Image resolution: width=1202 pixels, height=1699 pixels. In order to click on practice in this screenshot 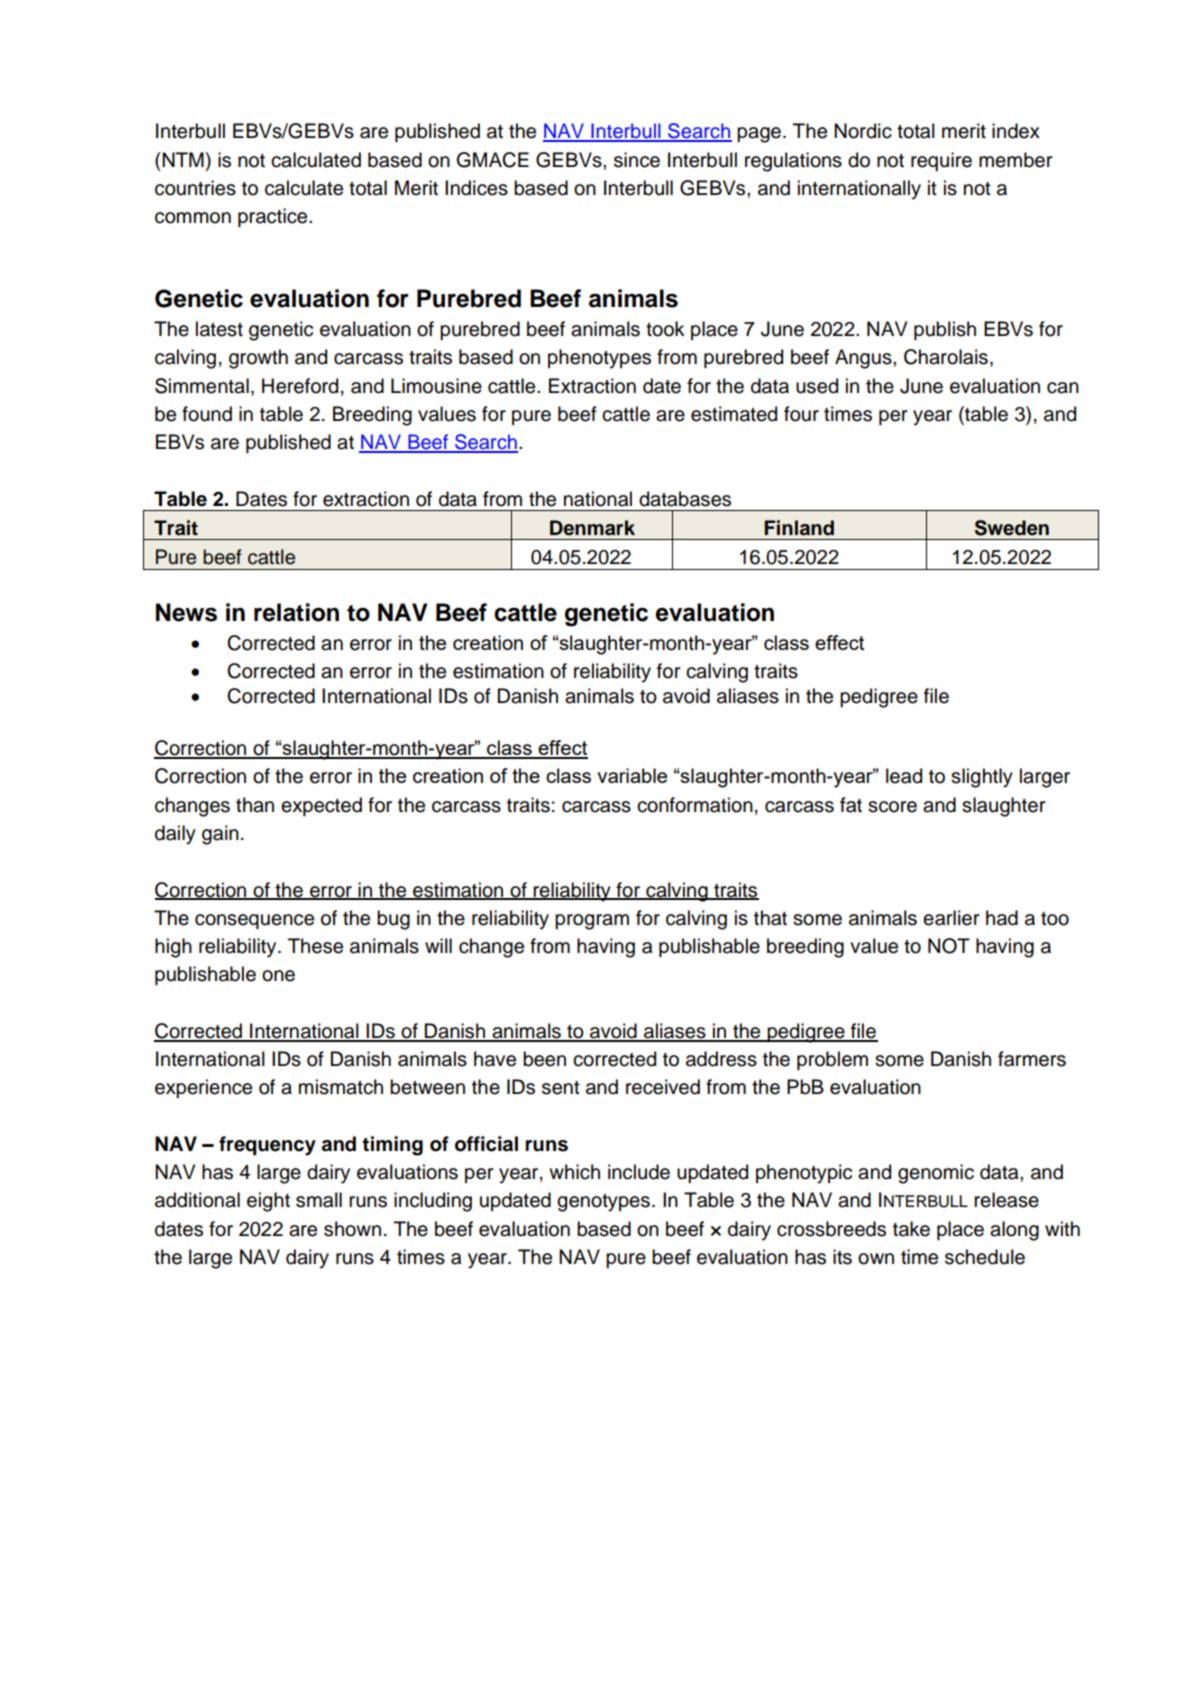, I will do `click(274, 217)`.
